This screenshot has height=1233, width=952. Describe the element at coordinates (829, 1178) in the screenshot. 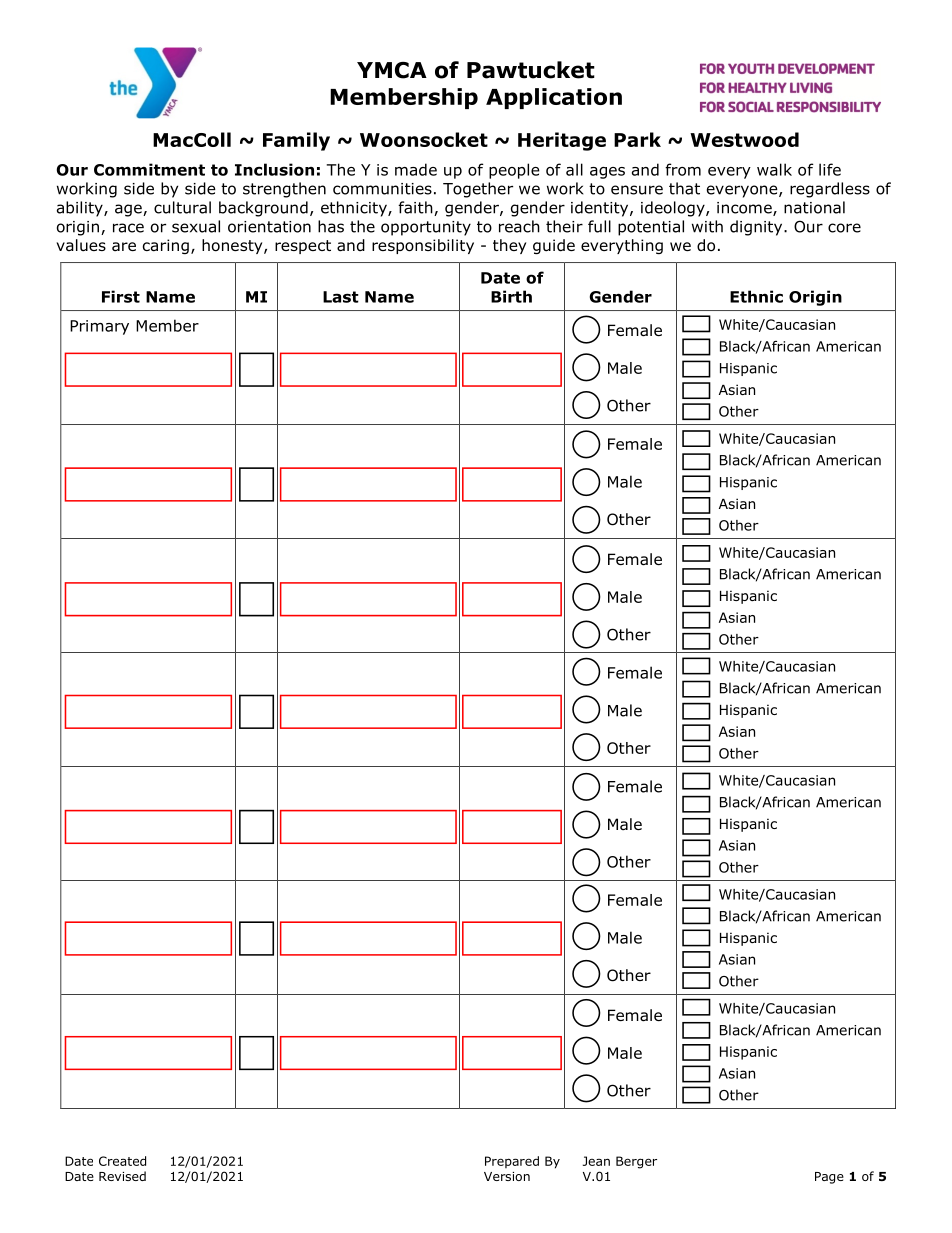

I see `Page` at that location.
